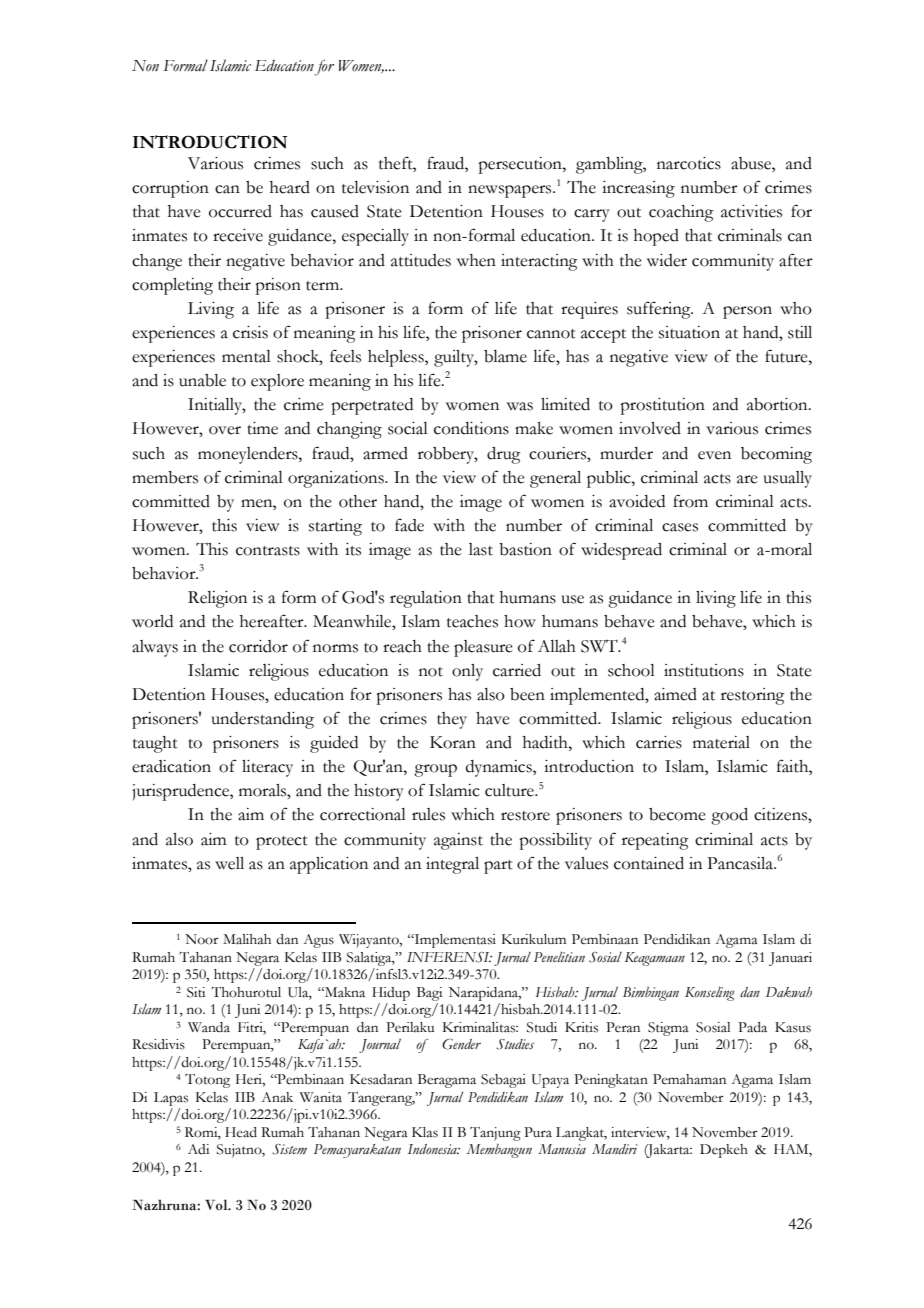 Image resolution: width=924 pixels, height=1308 pixels. Describe the element at coordinates (495, 1134) in the screenshot. I see `Tanjung` at that location.
